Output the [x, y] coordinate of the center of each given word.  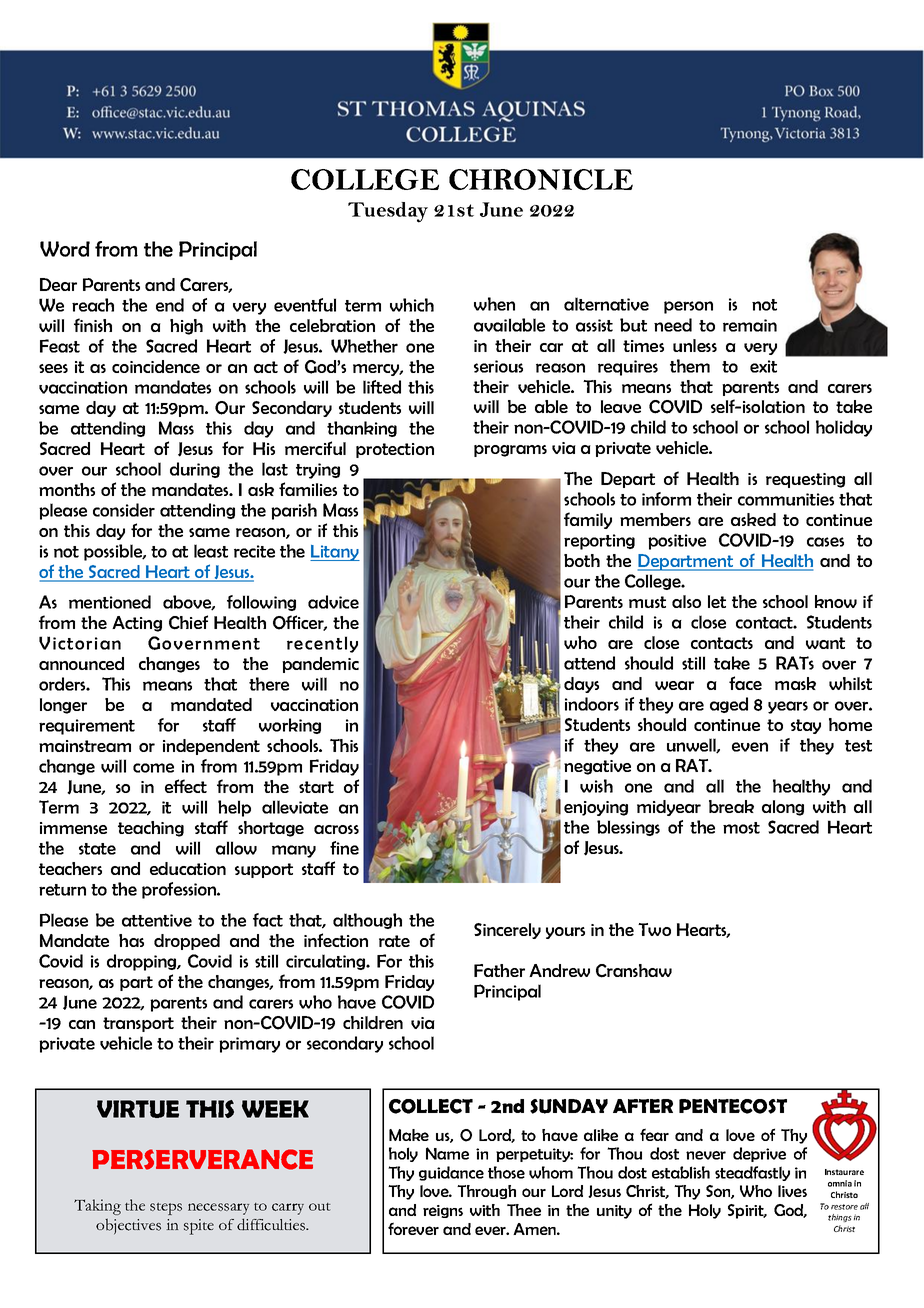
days [581, 685]
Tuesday [388, 212]
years [788, 707]
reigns [443, 1211]
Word [65, 249]
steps [166, 1209]
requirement [87, 727]
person [688, 307]
